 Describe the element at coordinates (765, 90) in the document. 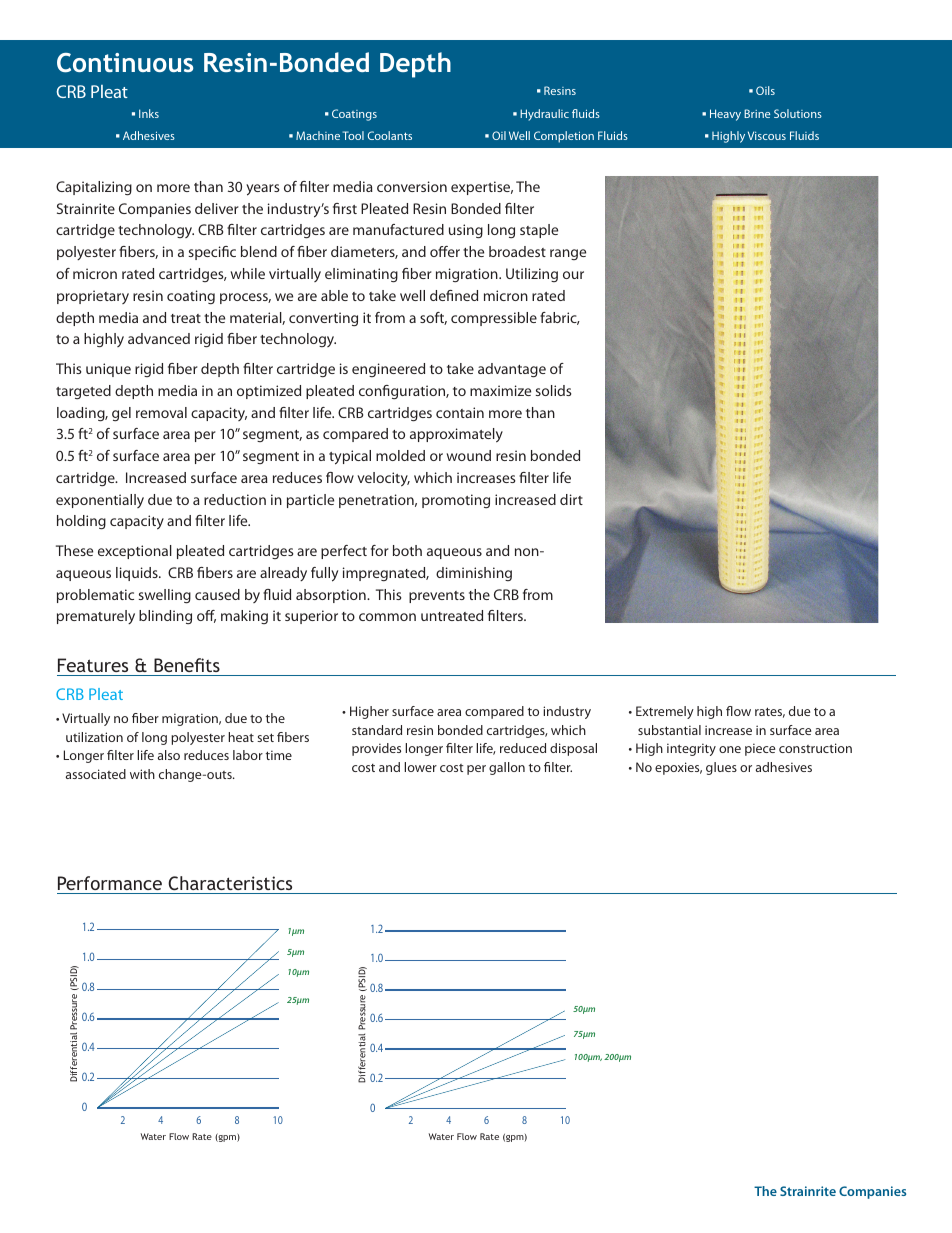

I see `Oils` at that location.
